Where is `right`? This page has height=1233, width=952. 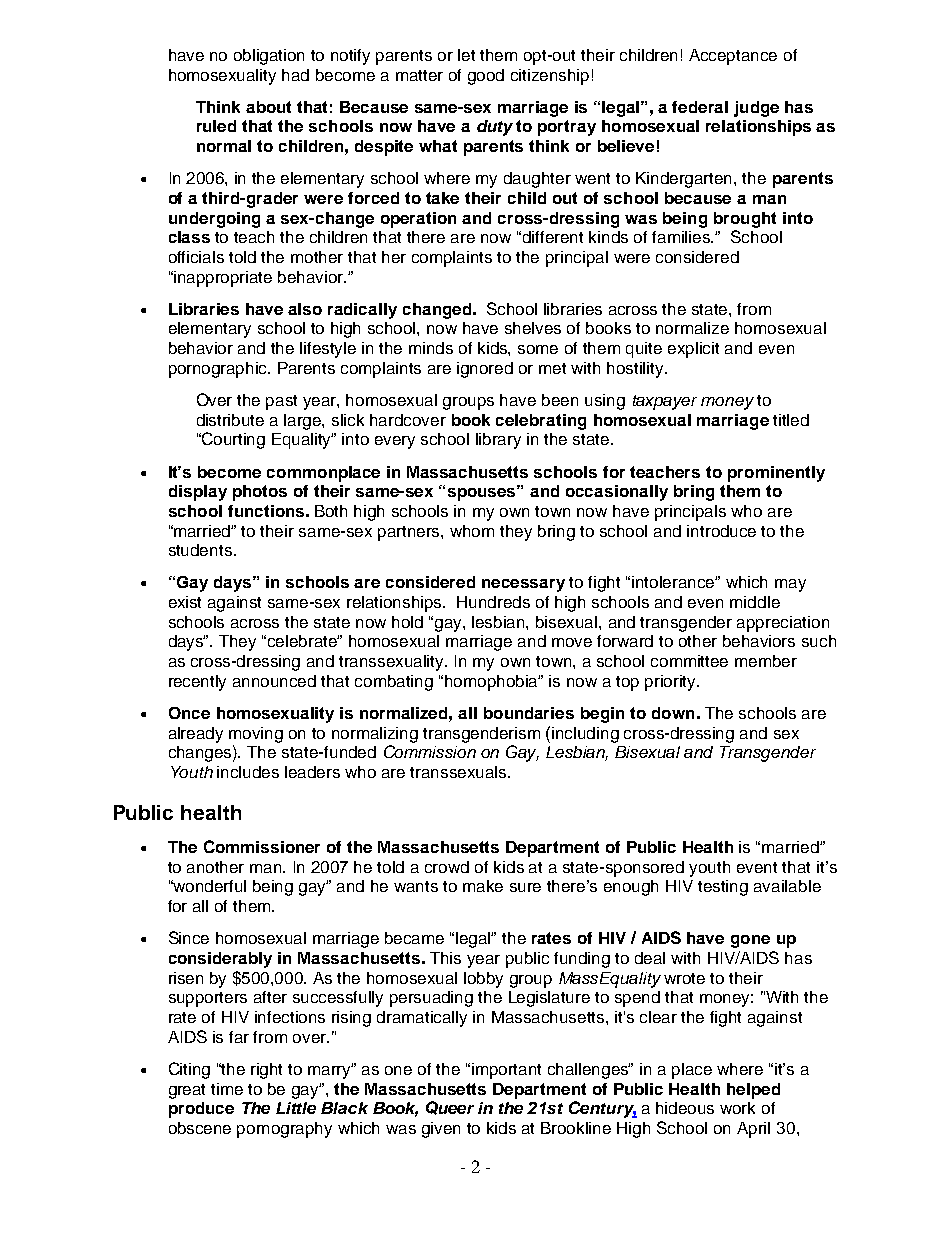
right is located at coordinates (266, 1071).
